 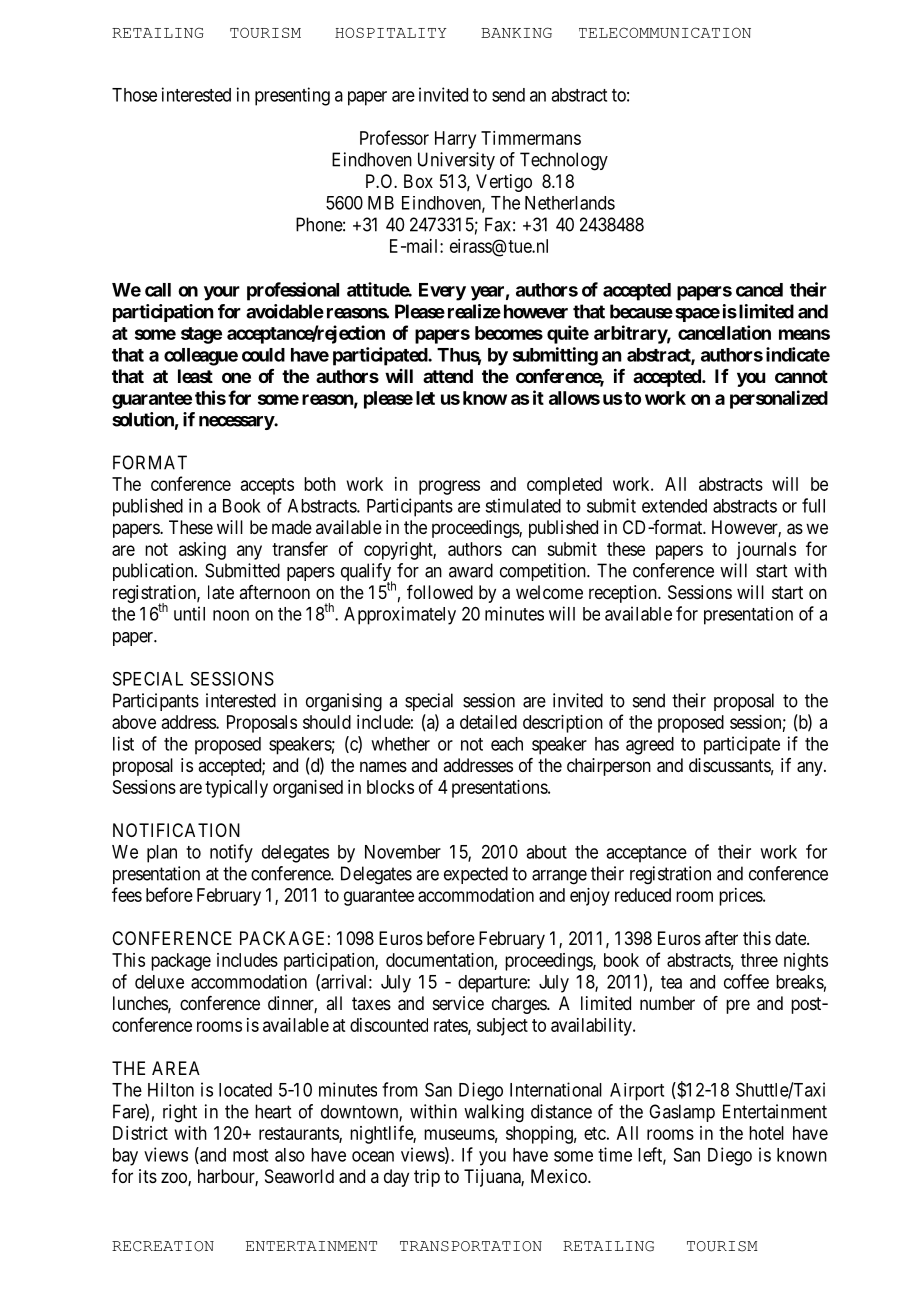 I want to click on BANKING, so click(x=516, y=32).
